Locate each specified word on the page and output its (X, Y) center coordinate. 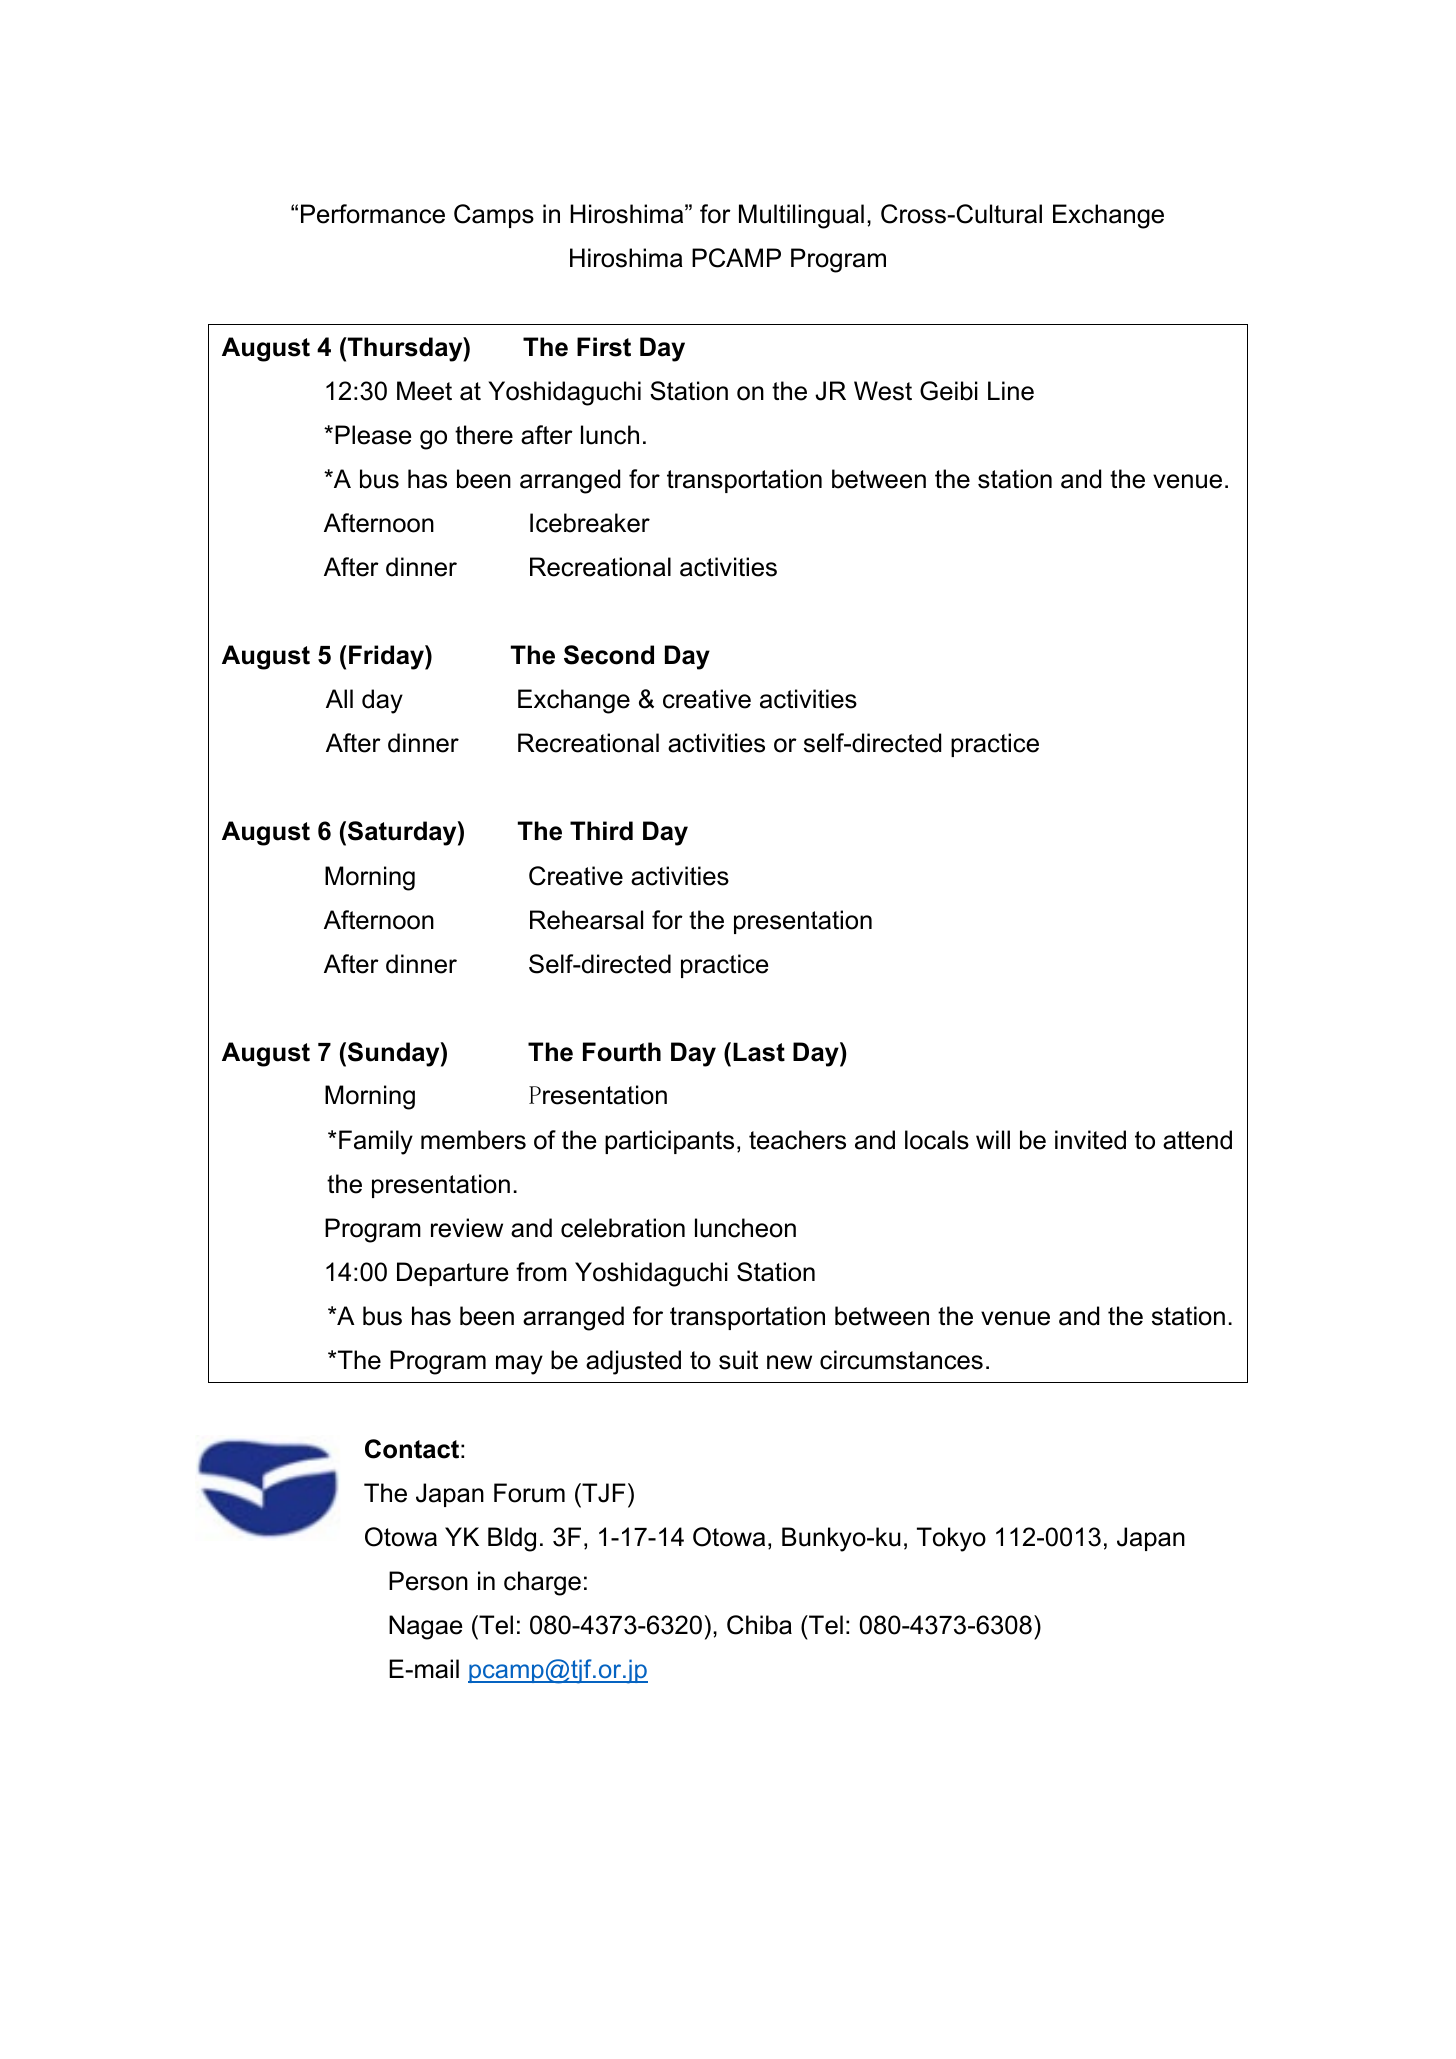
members (473, 1140)
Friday (387, 657)
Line (1011, 391)
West (883, 391)
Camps (494, 216)
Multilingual (801, 216)
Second (609, 655)
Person (428, 1581)
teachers (797, 1140)
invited (1090, 1140)
